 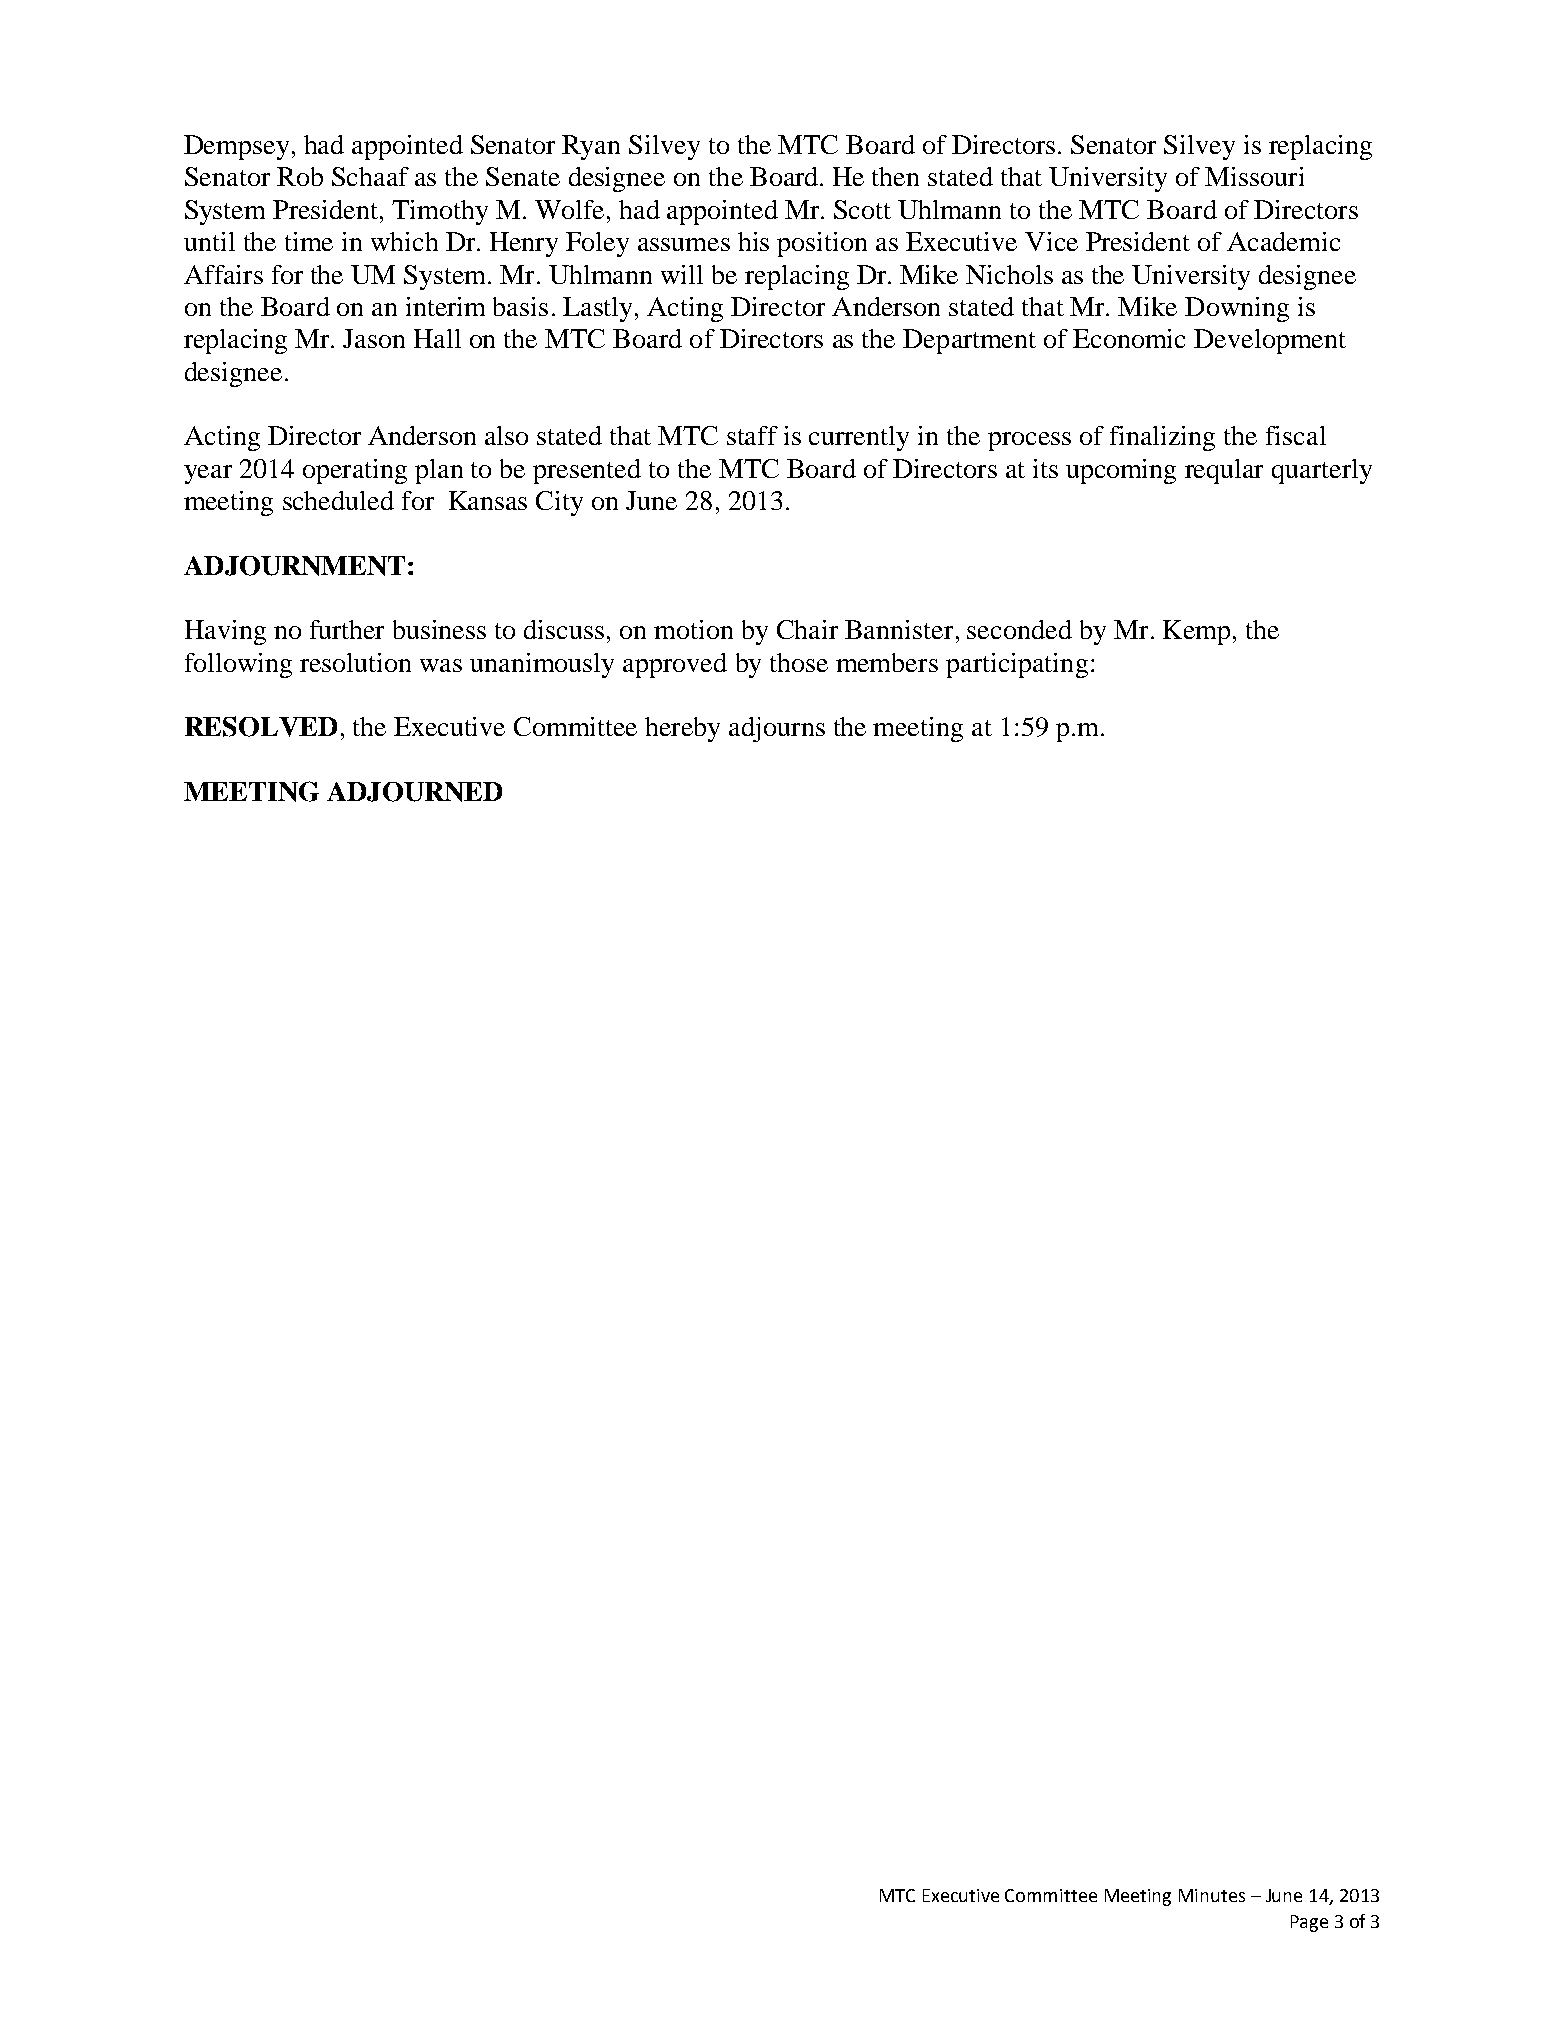 I want to click on his, so click(x=753, y=241).
